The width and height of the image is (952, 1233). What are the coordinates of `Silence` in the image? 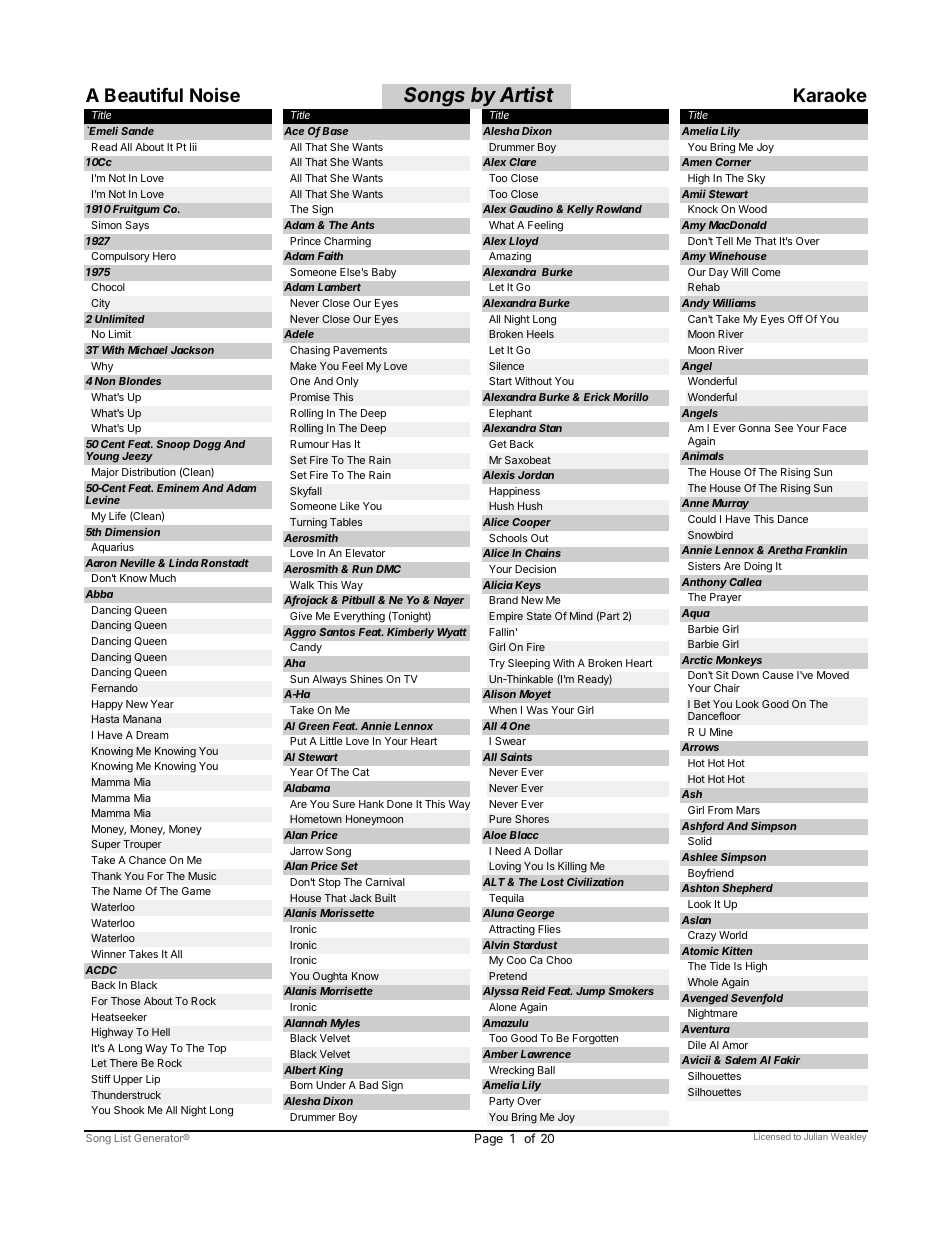 It's located at (506, 366).
